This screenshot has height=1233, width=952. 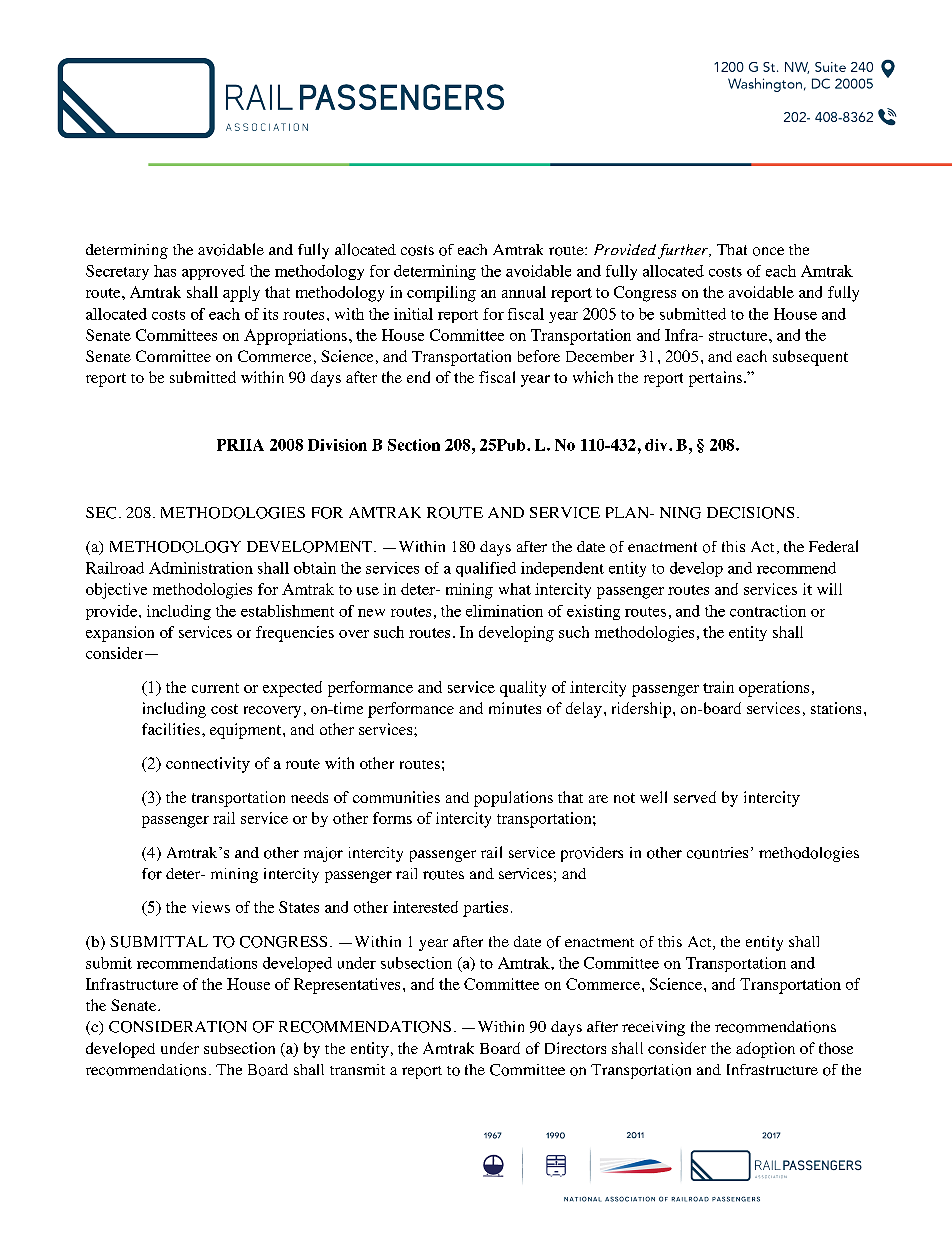 What do you see at coordinates (765, 1050) in the screenshot?
I see `adoption` at bounding box center [765, 1050].
